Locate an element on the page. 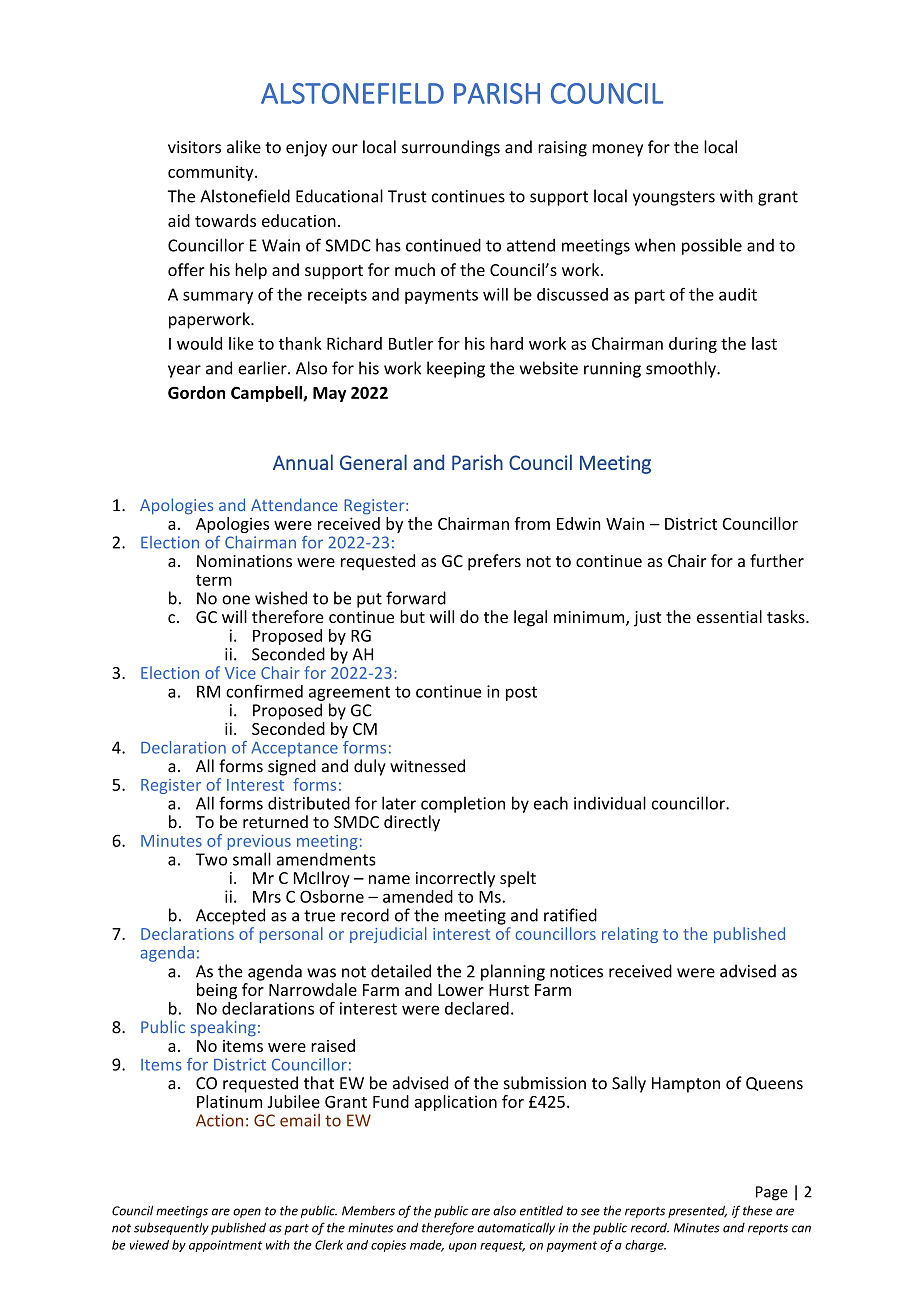 Image resolution: width=924 pixels, height=1308 pixels. community is located at coordinates (212, 173).
